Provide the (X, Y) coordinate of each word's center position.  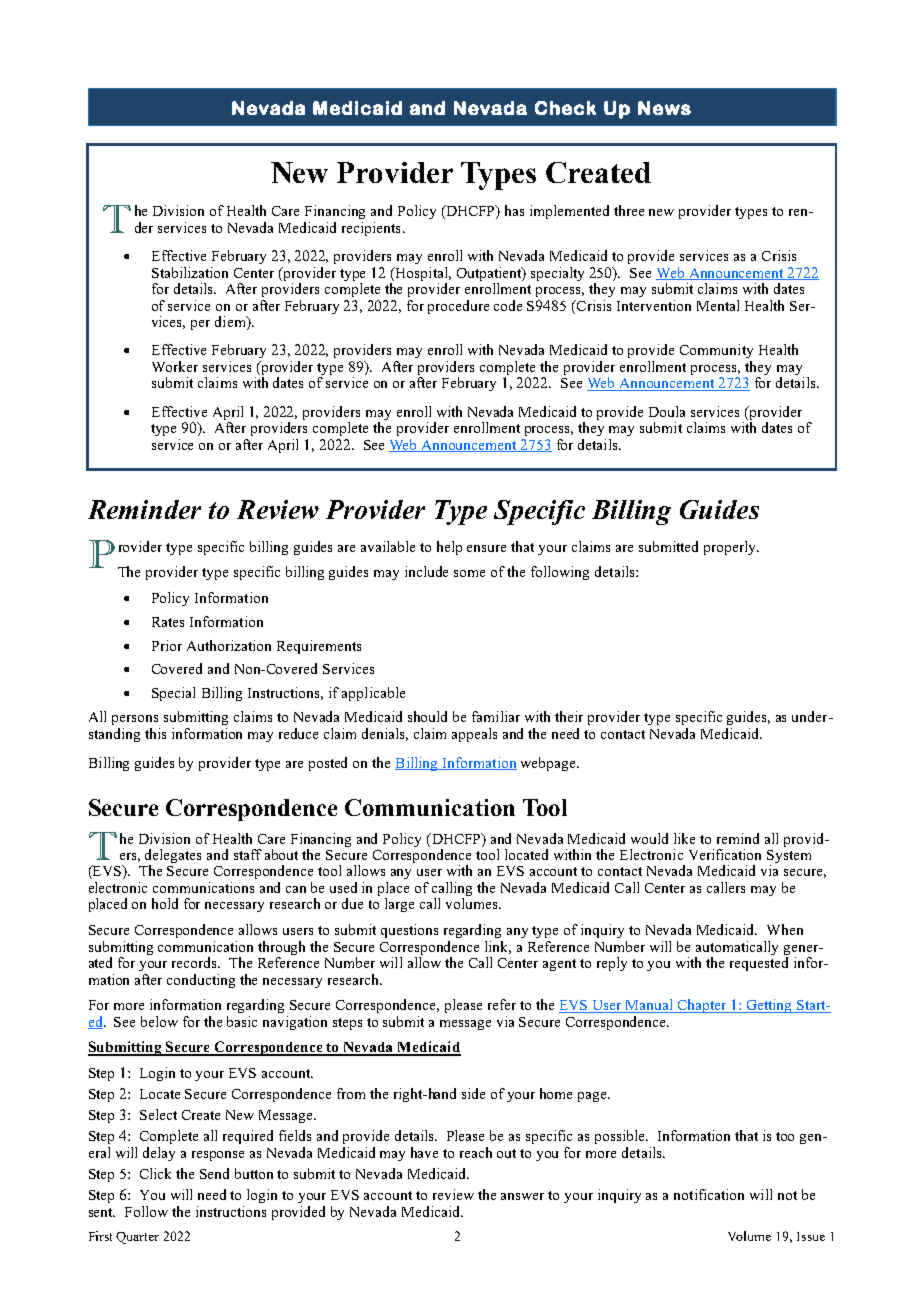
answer (522, 1196)
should (427, 716)
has (514, 210)
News (664, 108)
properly (731, 548)
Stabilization (190, 272)
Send (214, 1173)
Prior (167, 645)
